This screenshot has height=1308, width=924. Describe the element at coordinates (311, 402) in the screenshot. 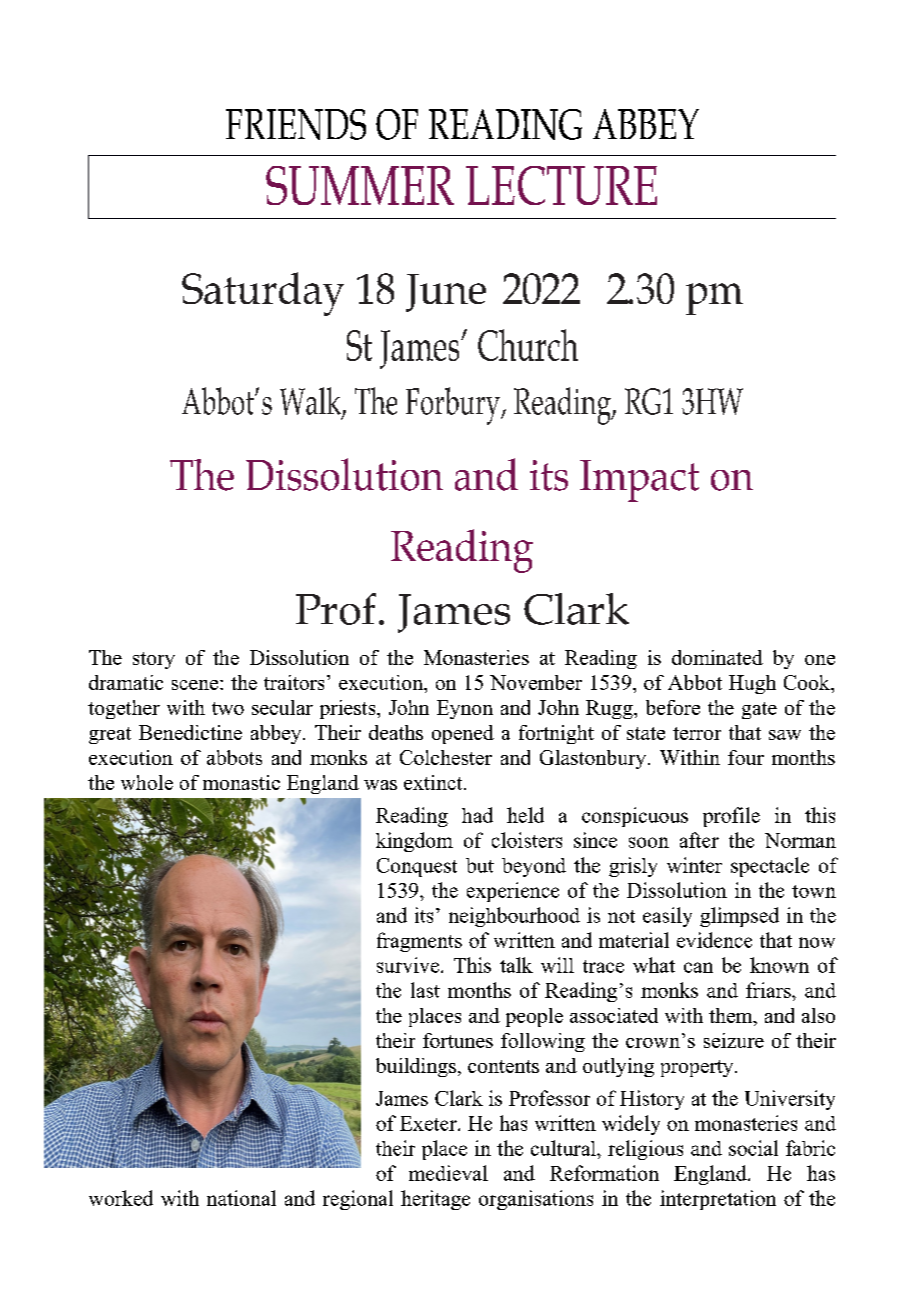

I see `Walk` at that location.
